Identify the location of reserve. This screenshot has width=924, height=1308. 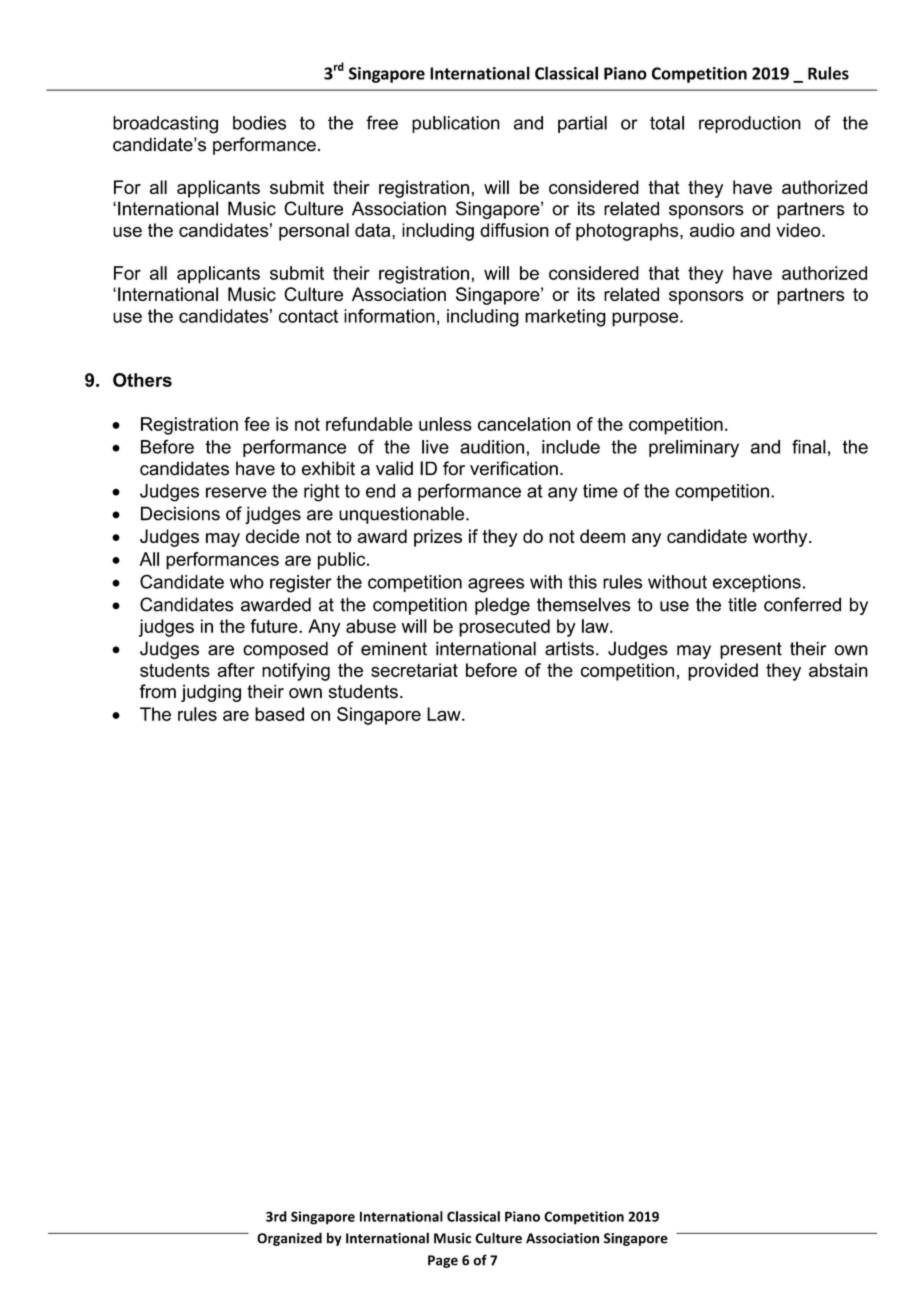
(236, 492).
